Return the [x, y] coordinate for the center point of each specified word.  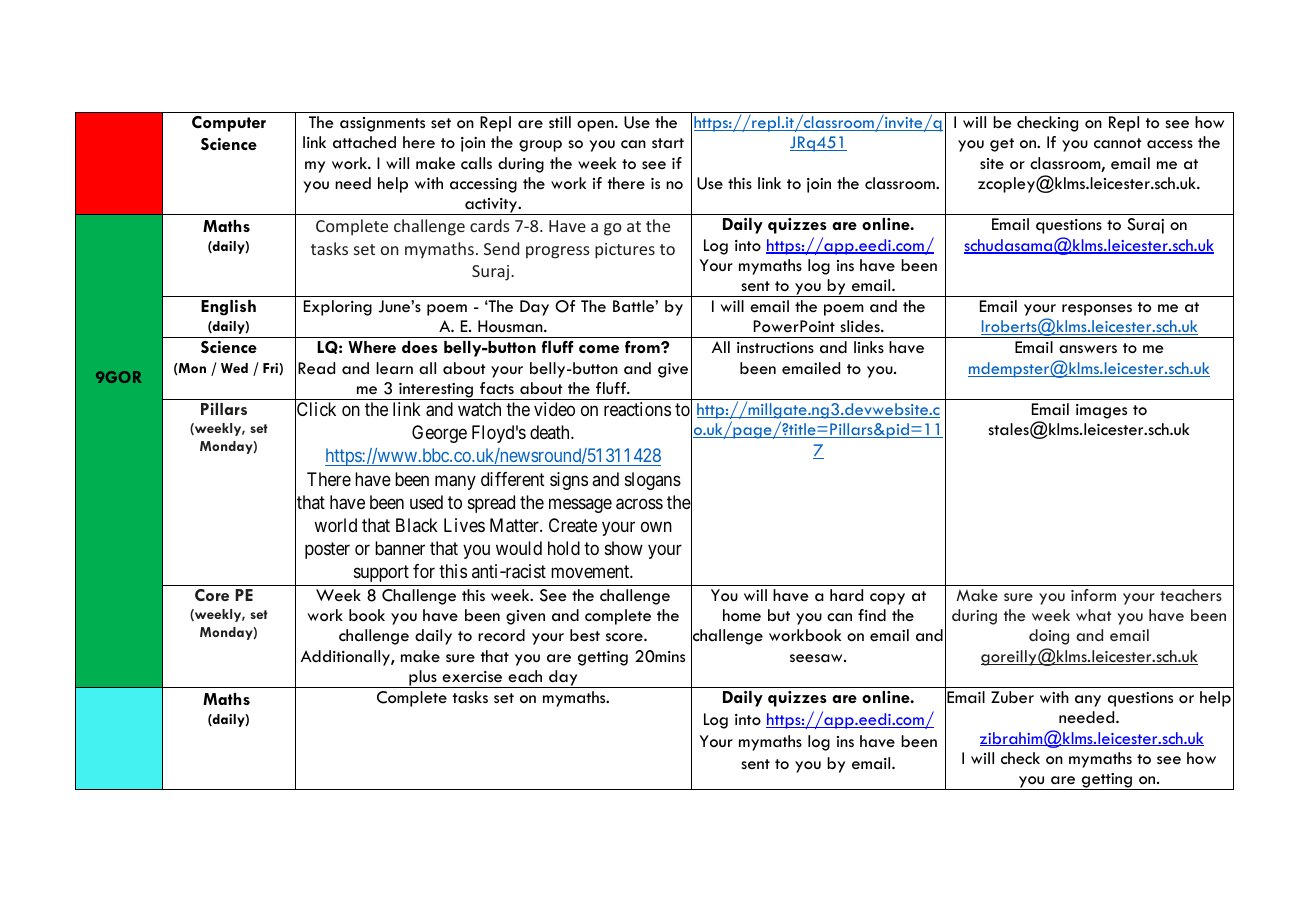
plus [423, 679]
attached [364, 142]
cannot [1118, 143]
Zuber [1012, 697]
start [668, 143]
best [585, 635]
